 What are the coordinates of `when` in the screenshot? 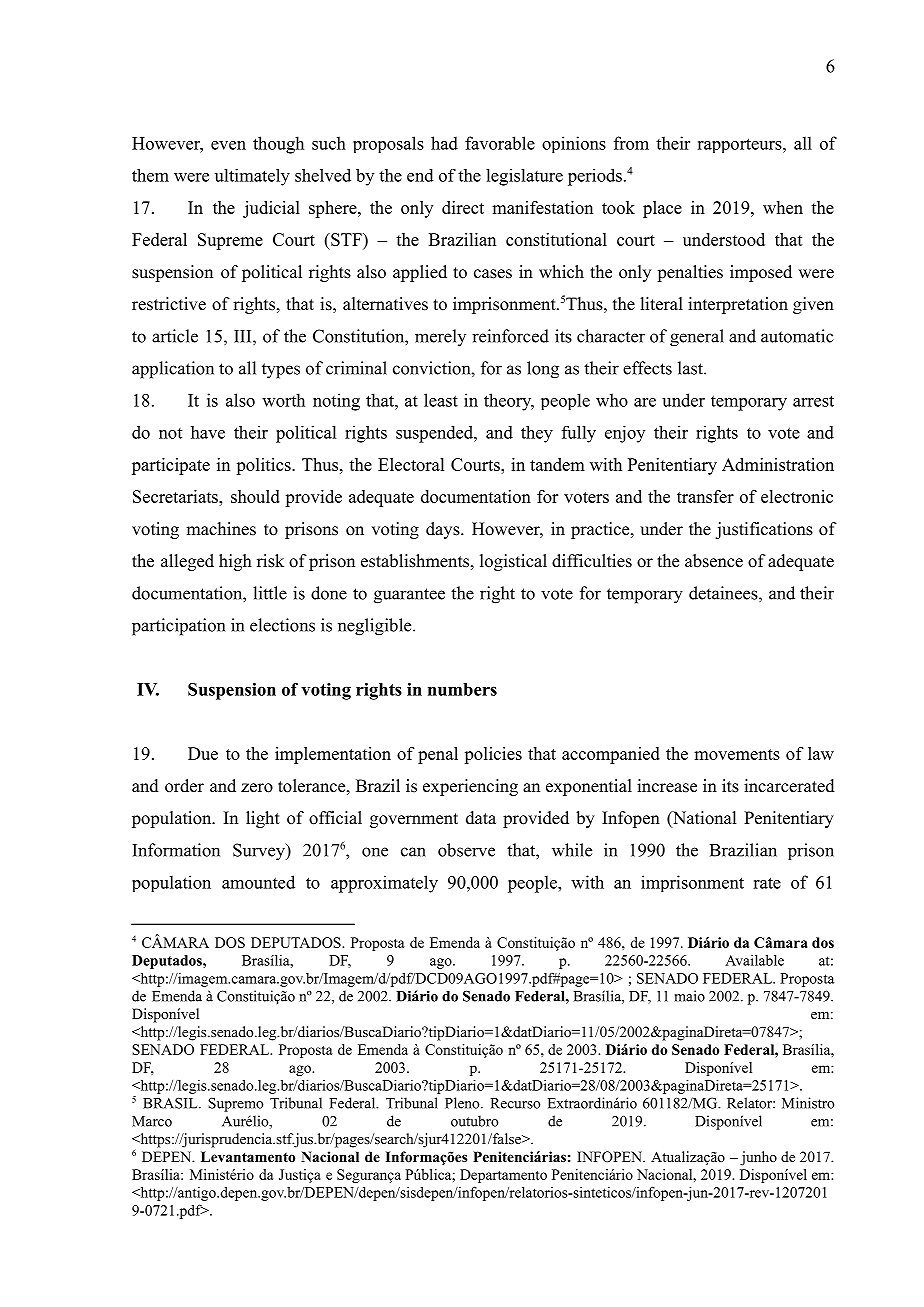 It's located at (783, 207).
